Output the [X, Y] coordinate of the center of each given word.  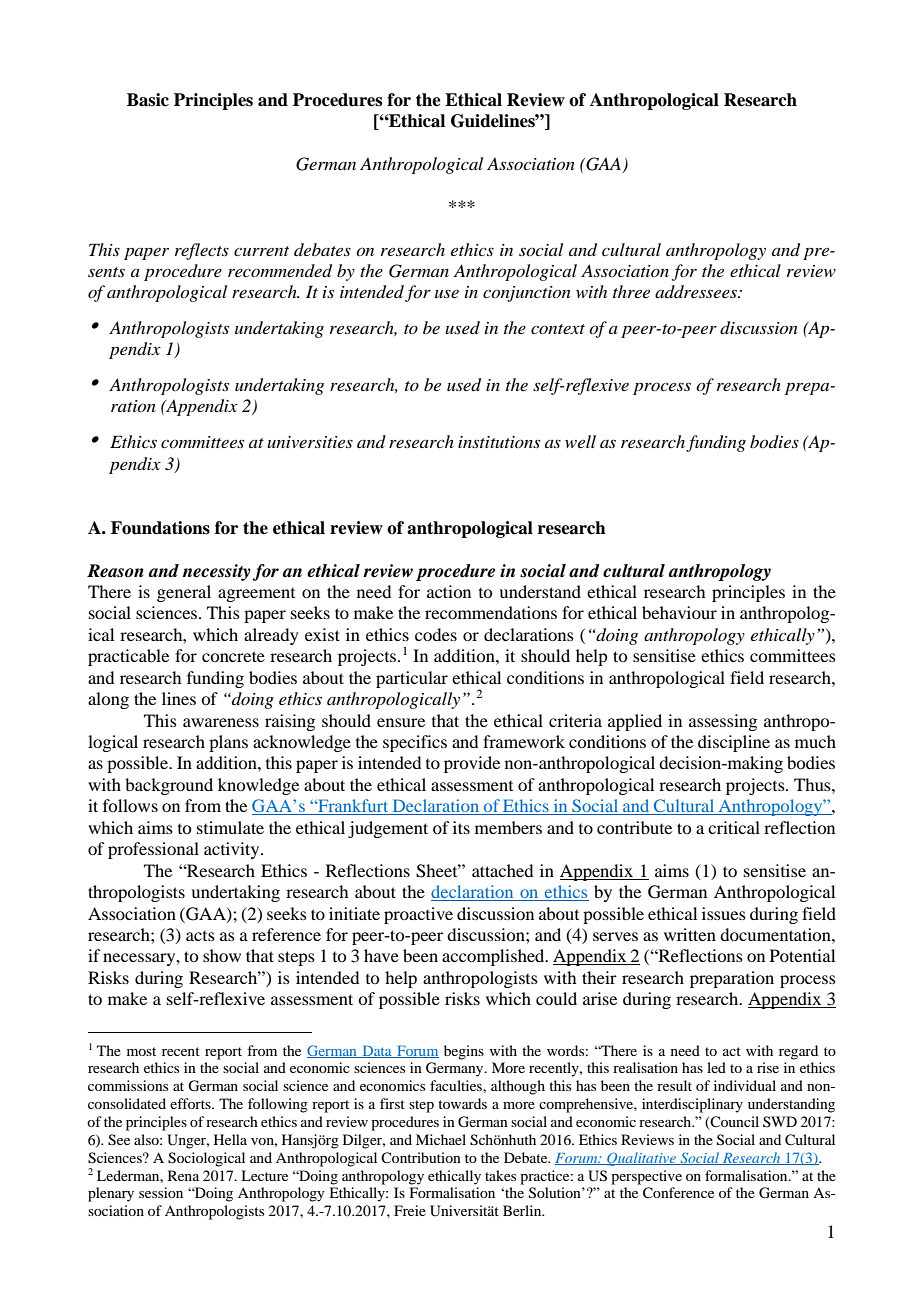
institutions [499, 442]
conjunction [527, 294]
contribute [634, 827]
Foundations [160, 528]
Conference [678, 1193]
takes [500, 1175]
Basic [148, 100]
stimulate [230, 827]
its [461, 827]
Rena [183, 1175]
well [580, 441]
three [631, 291]
